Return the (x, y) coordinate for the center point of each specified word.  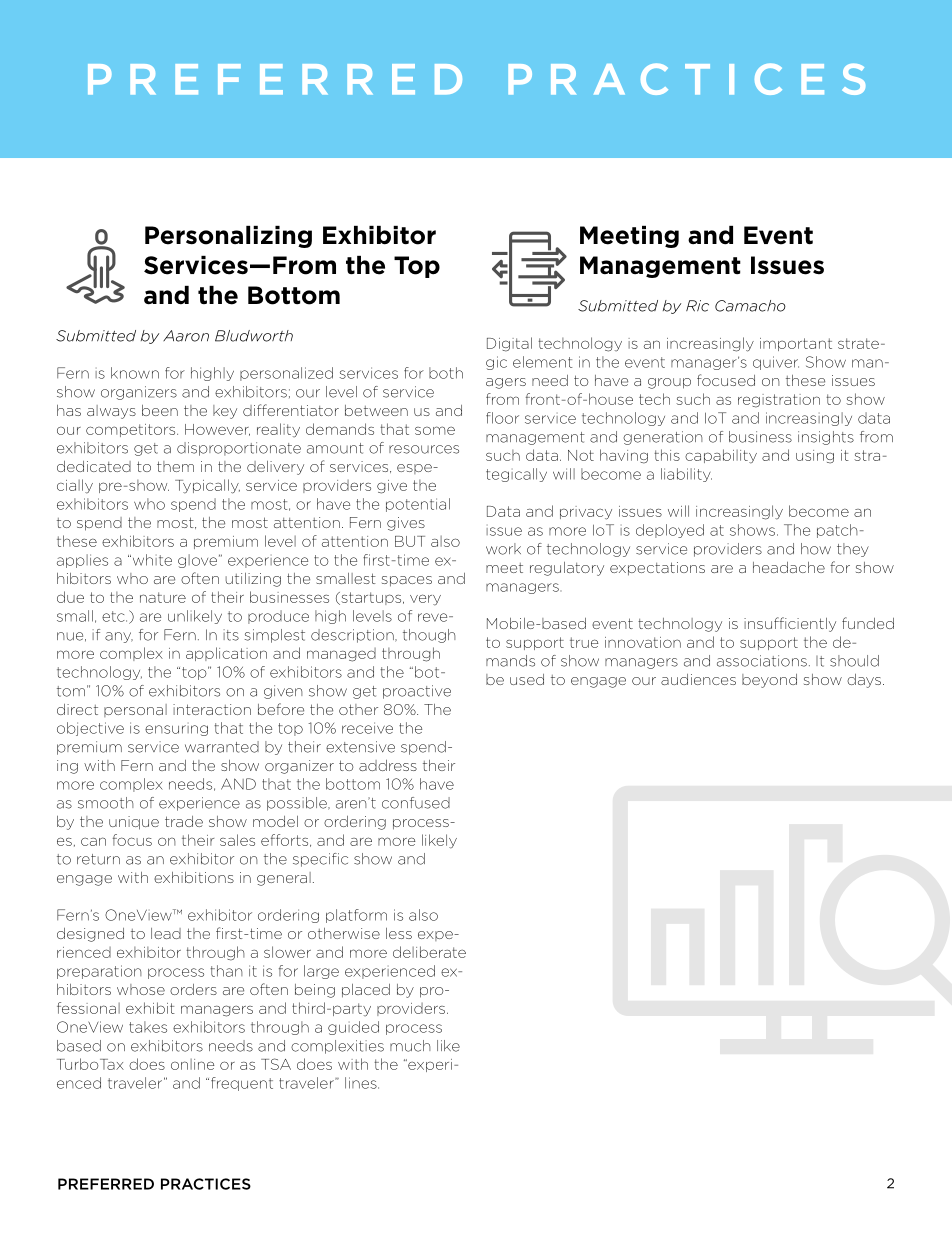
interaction (212, 709)
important (796, 344)
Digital (509, 344)
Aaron (186, 336)
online (193, 1064)
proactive (417, 692)
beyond (769, 681)
